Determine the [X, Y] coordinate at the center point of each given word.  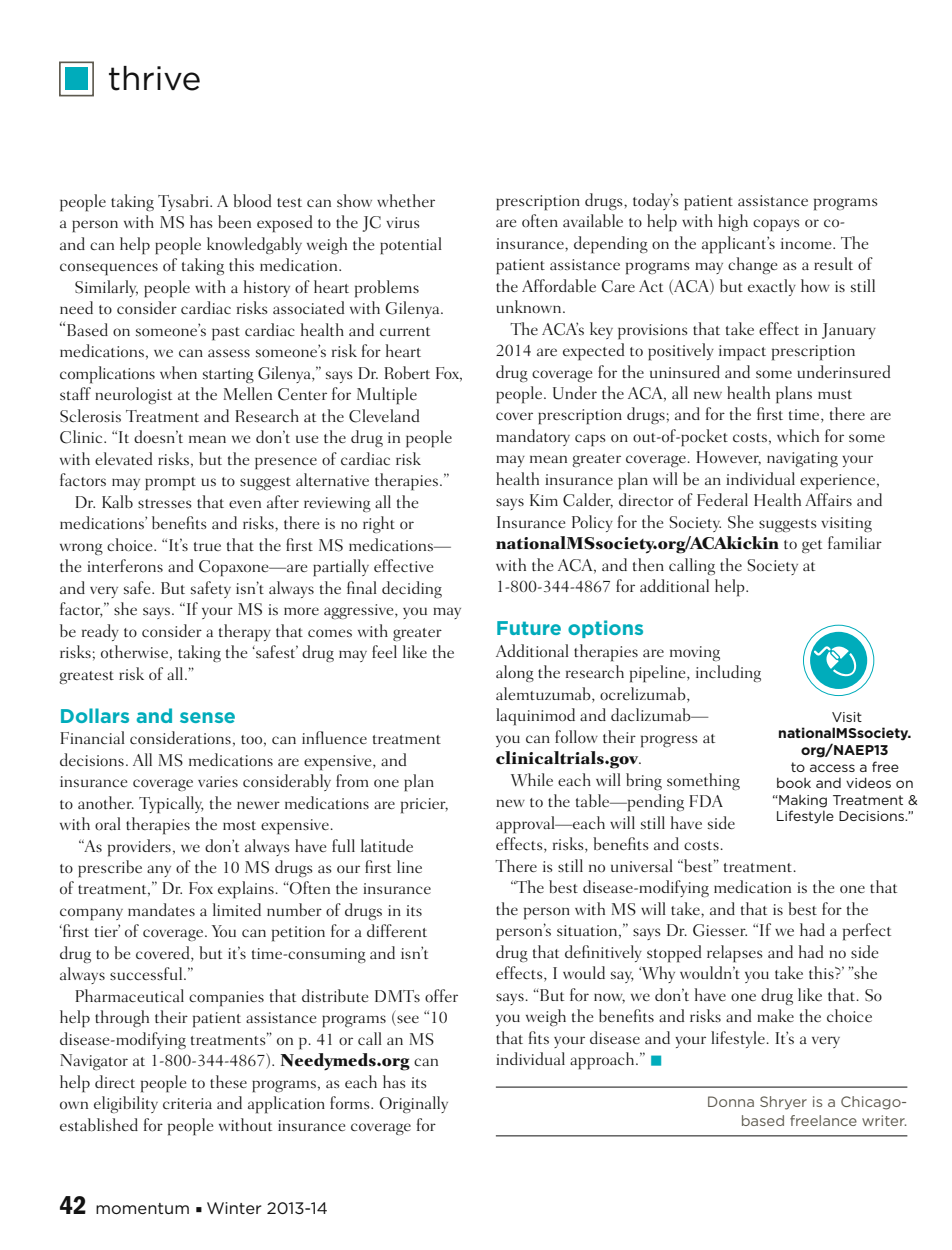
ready [100, 632]
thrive [154, 78]
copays [776, 225]
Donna [731, 1101]
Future [529, 628]
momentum [142, 1208]
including [728, 673]
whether [406, 200]
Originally [414, 1104]
